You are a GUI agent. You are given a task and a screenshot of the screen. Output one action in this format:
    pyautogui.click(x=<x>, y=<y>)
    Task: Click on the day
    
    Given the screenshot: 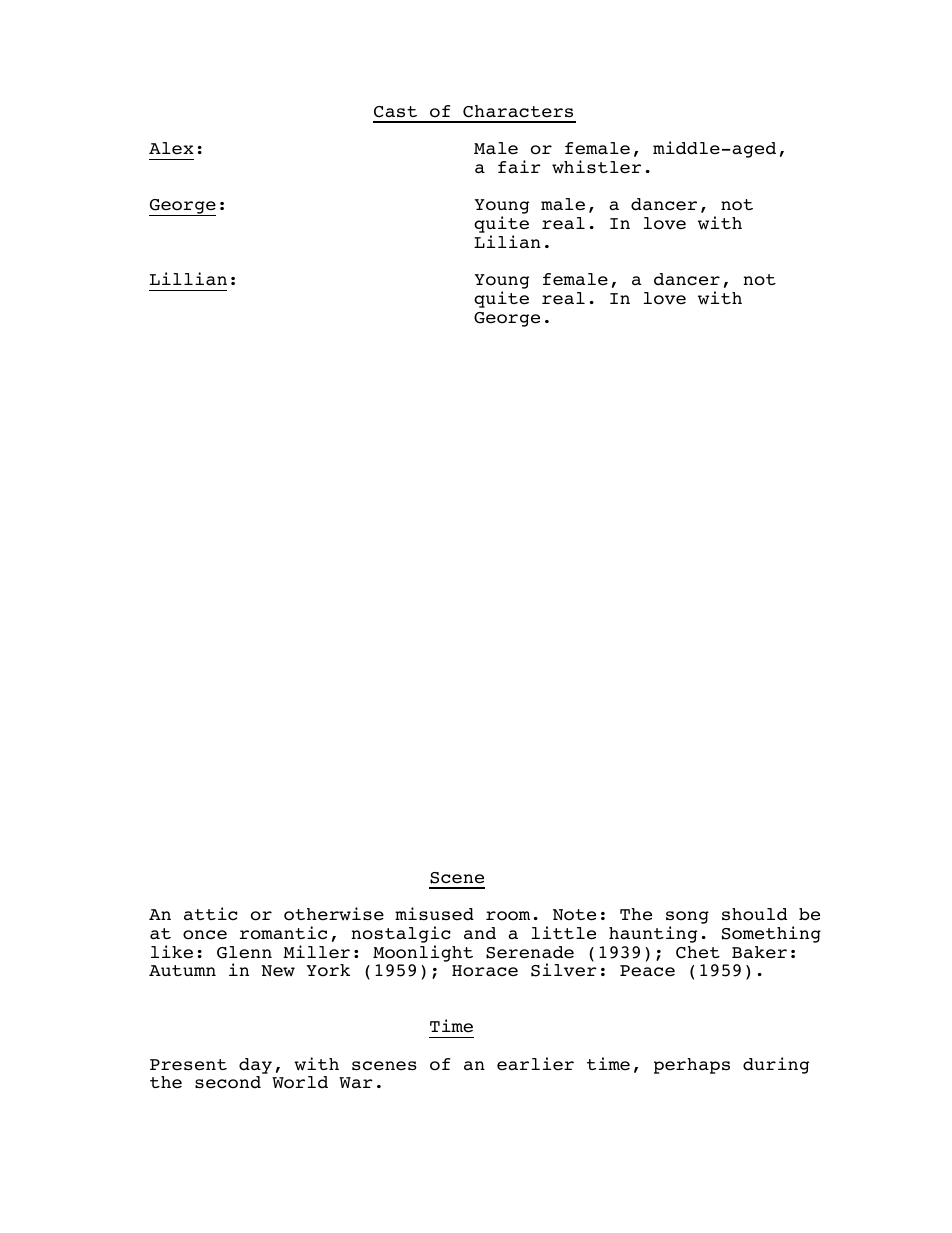 What is the action you would take?
    pyautogui.click(x=255, y=1066)
